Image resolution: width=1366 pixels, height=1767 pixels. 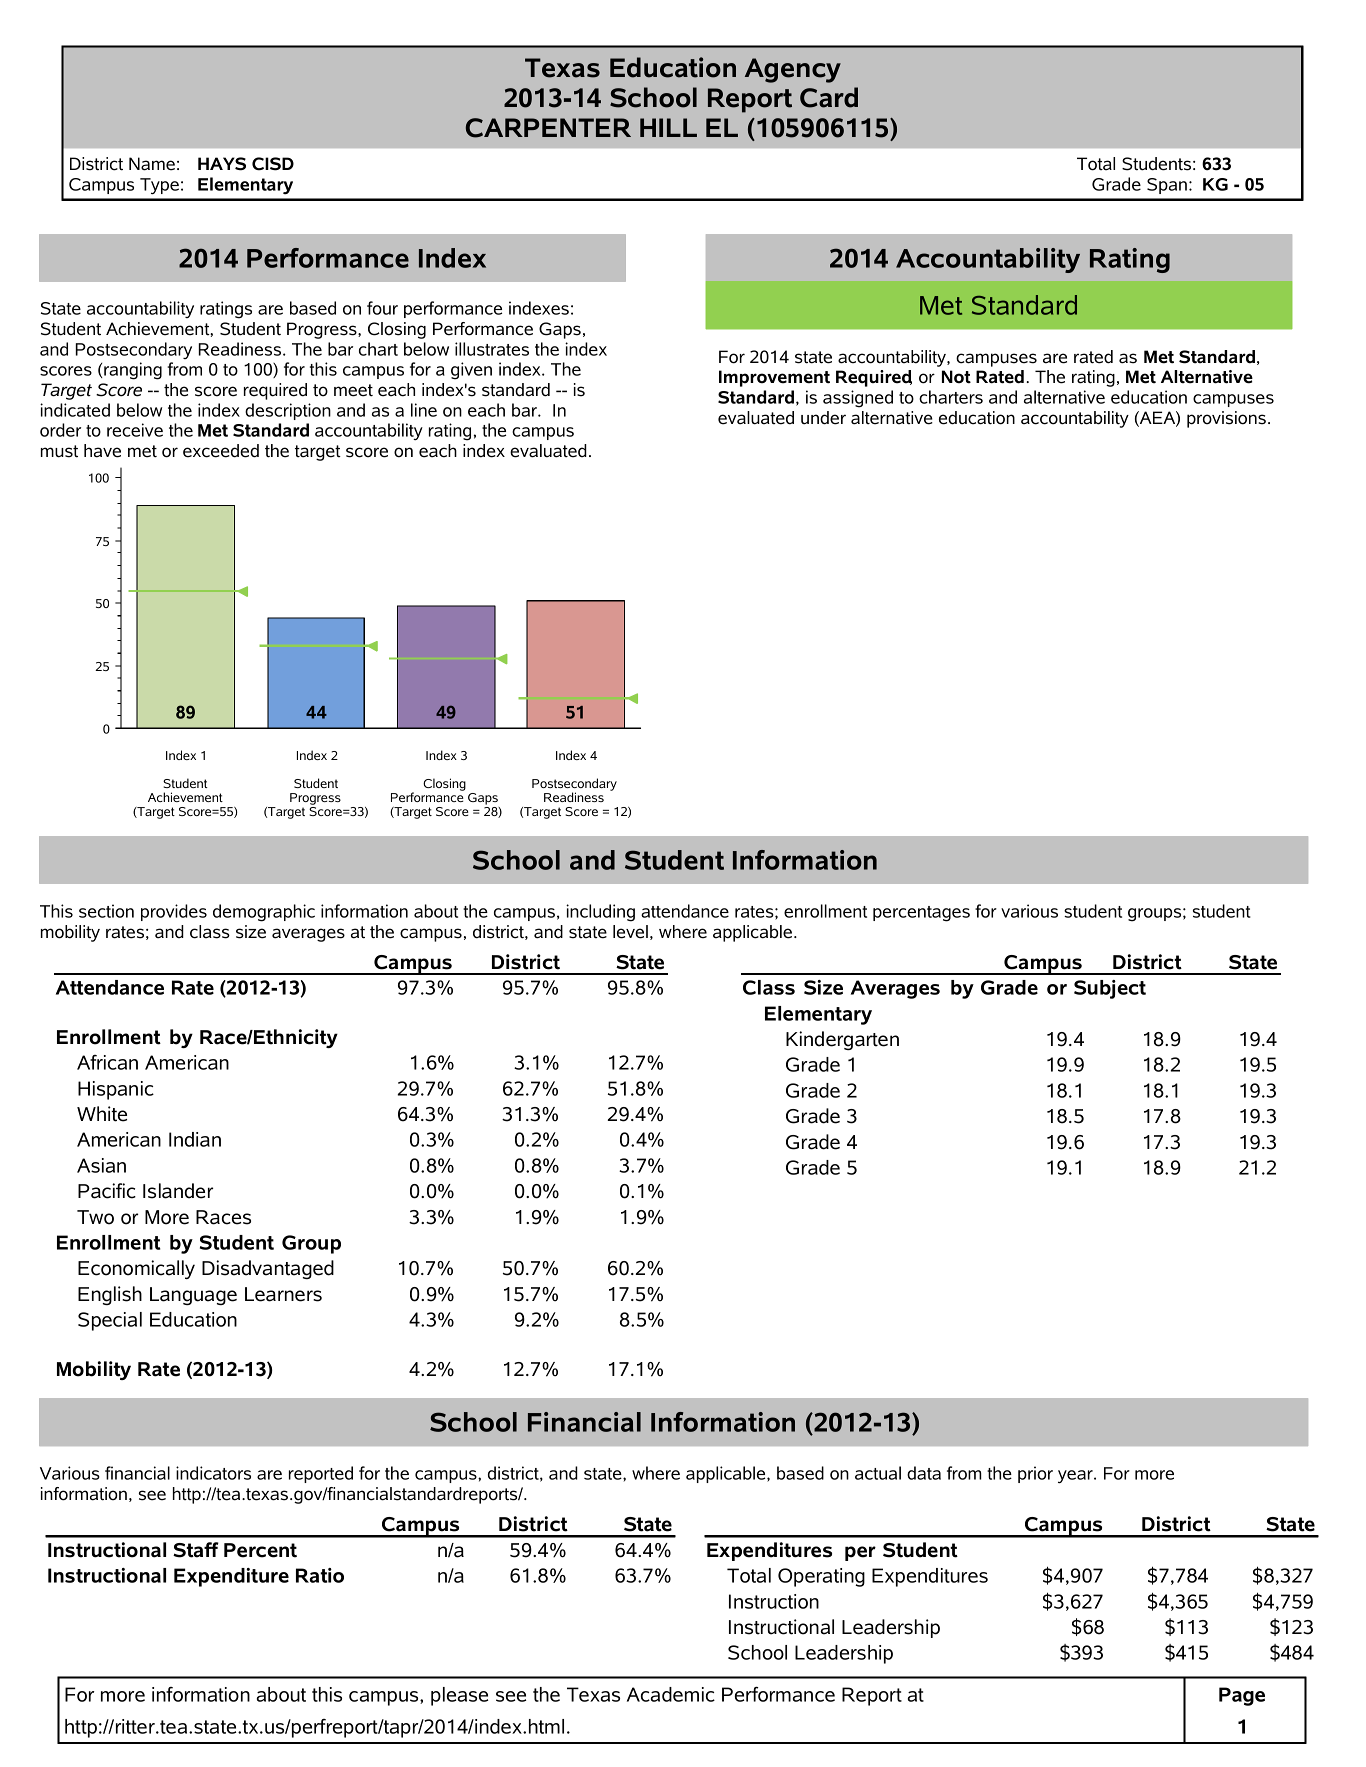 I want to click on Subject, so click(x=1110, y=989).
